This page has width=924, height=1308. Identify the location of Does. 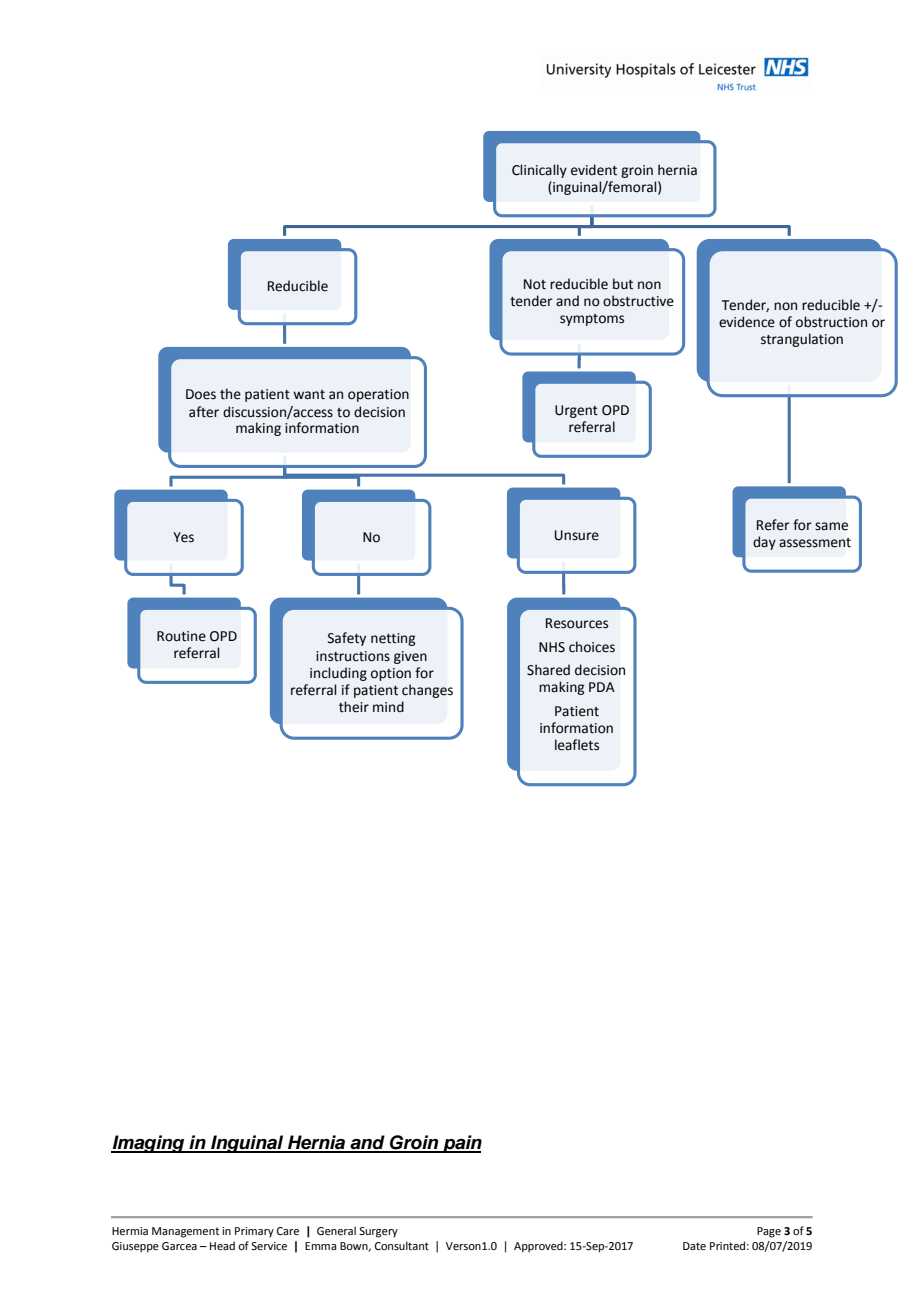
(201, 394).
